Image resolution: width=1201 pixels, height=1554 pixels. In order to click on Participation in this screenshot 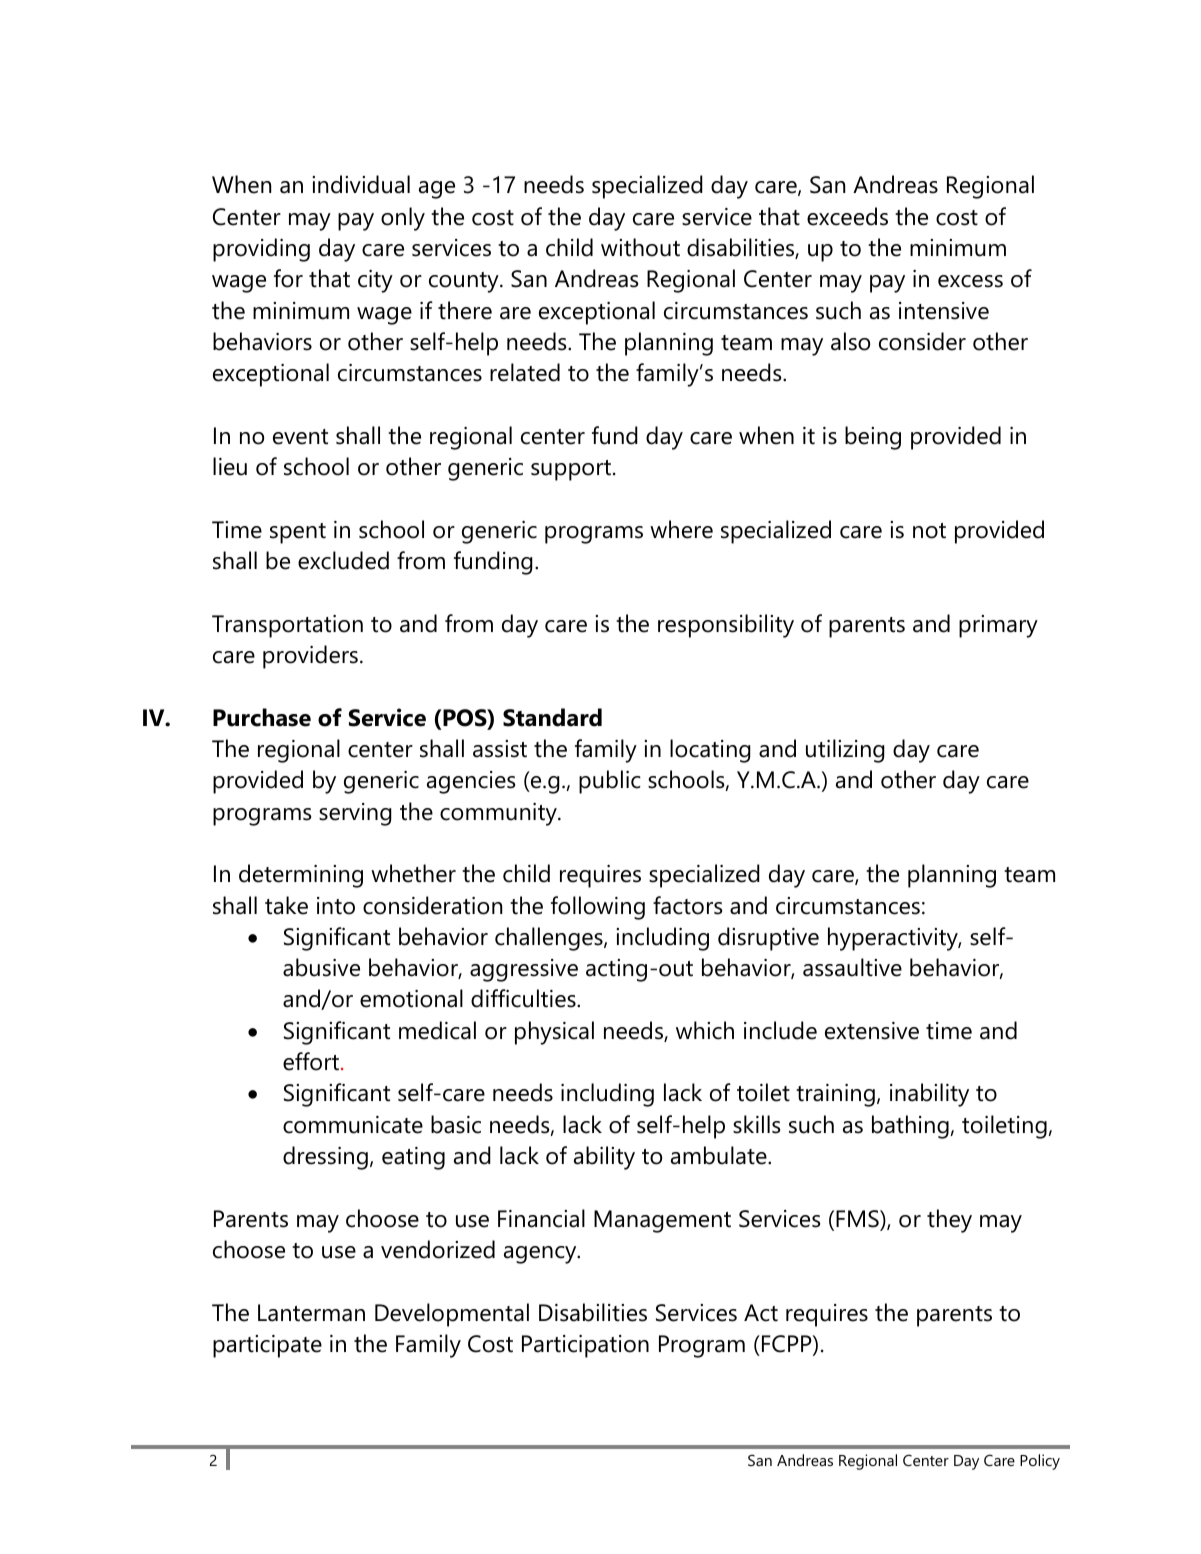, I will do `click(585, 1346)`.
